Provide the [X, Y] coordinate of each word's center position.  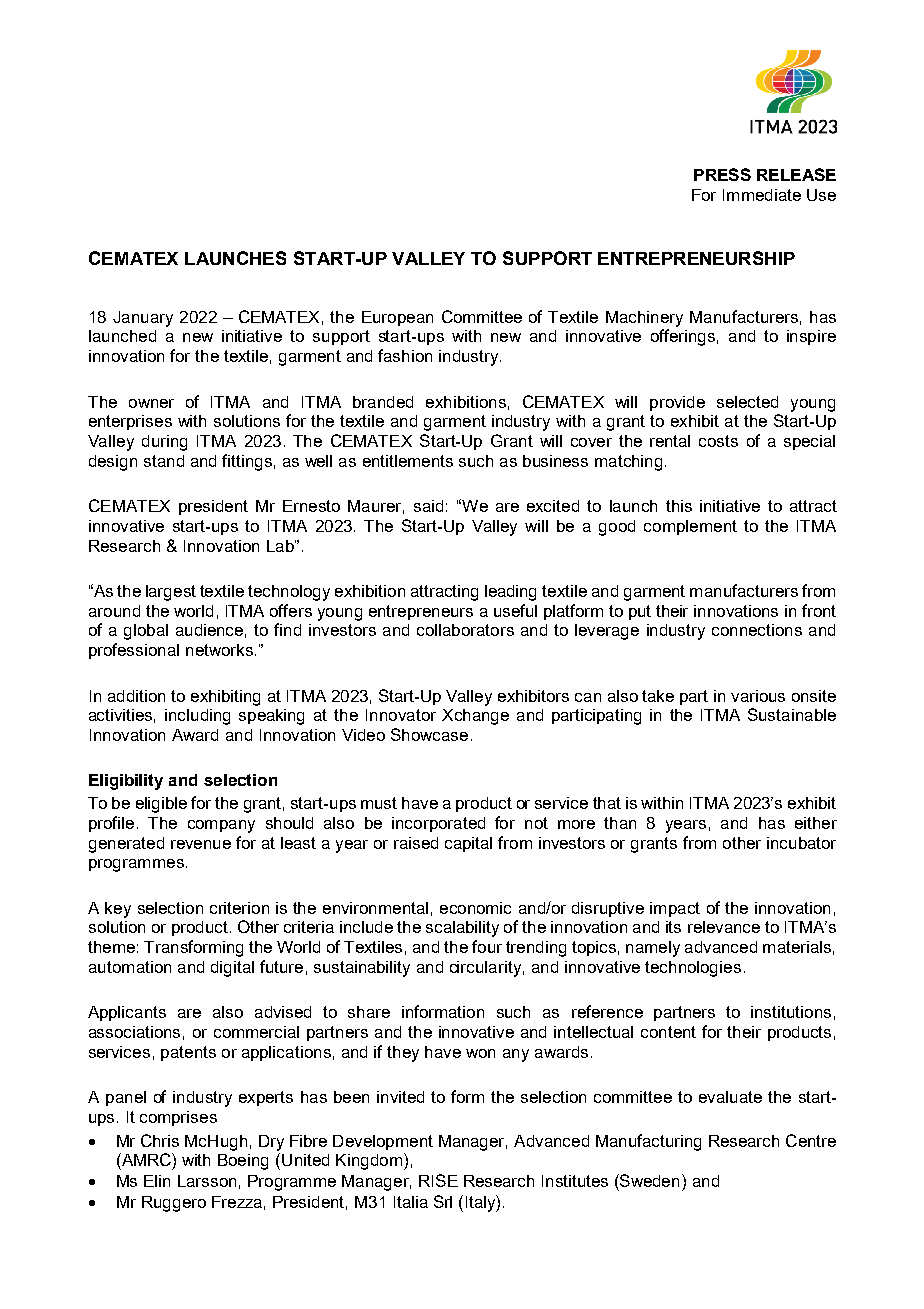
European [397, 318]
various [758, 696]
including [197, 717]
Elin [157, 1181]
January [143, 319]
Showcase [429, 734]
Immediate [762, 195]
